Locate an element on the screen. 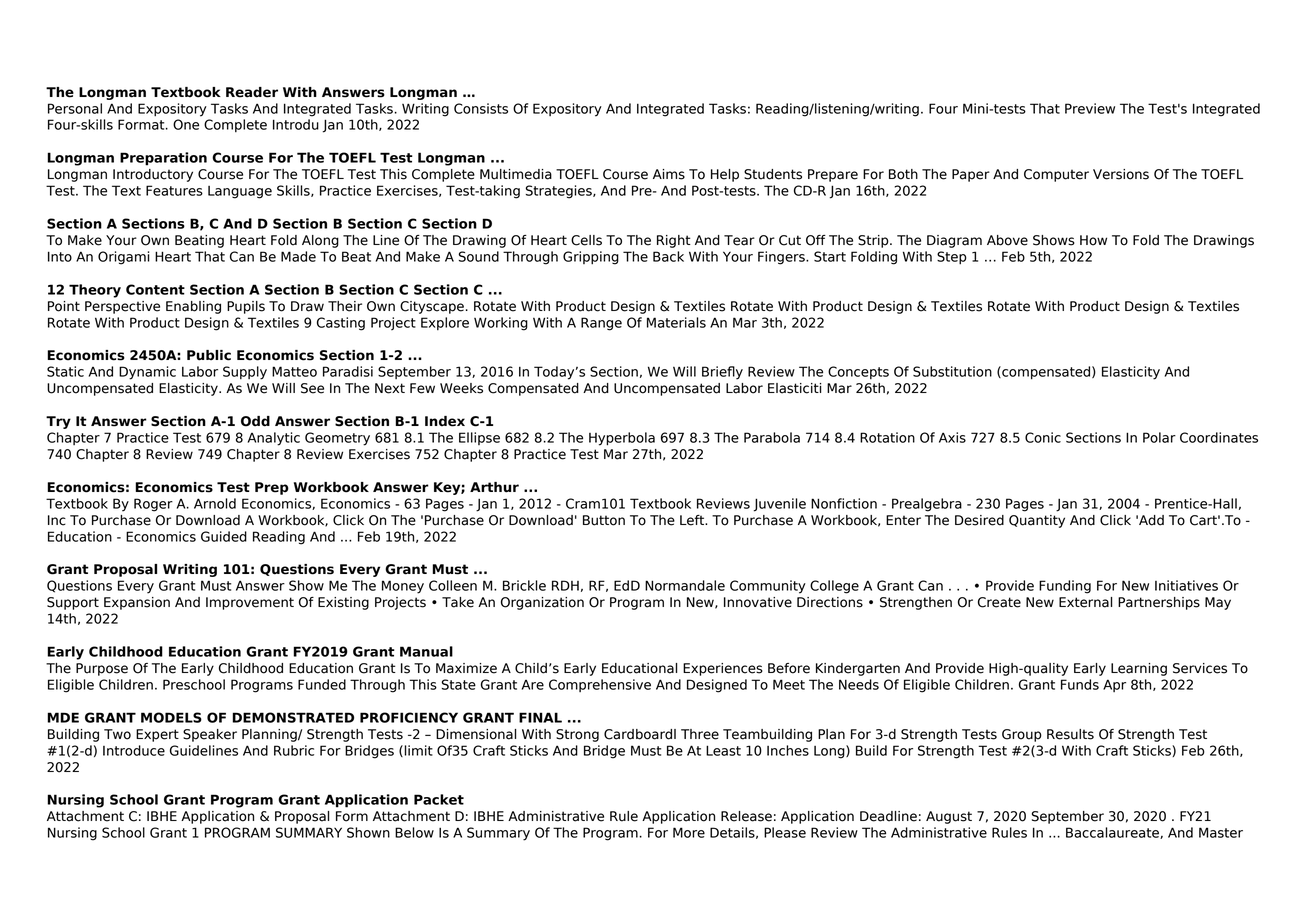  More is located at coordinates (689, 832).
